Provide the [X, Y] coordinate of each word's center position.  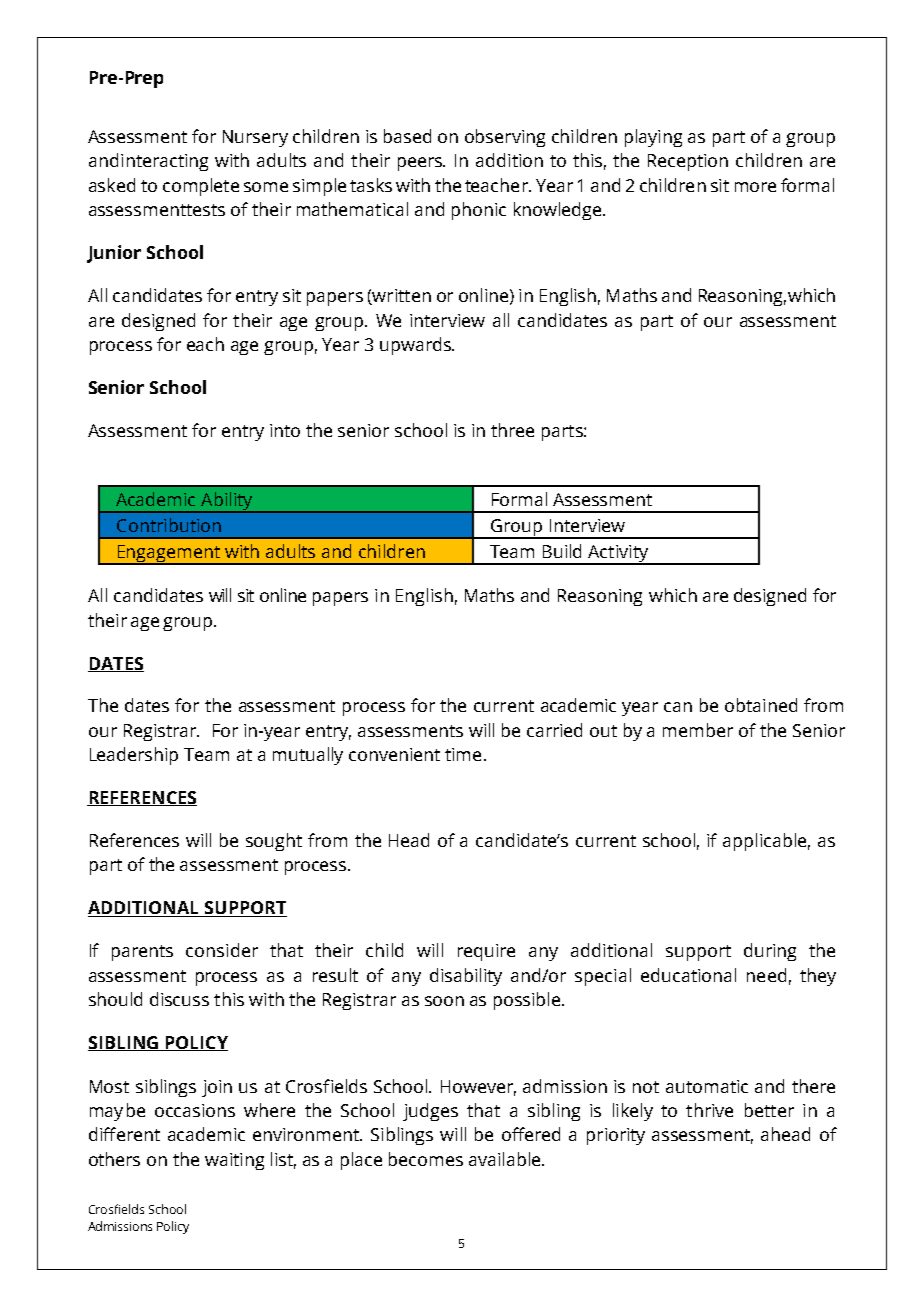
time [463, 754]
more [755, 187]
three [512, 430]
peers [421, 164]
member [698, 730]
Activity [618, 555]
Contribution [169, 525]
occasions [195, 1110]
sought [274, 842]
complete [201, 187]
